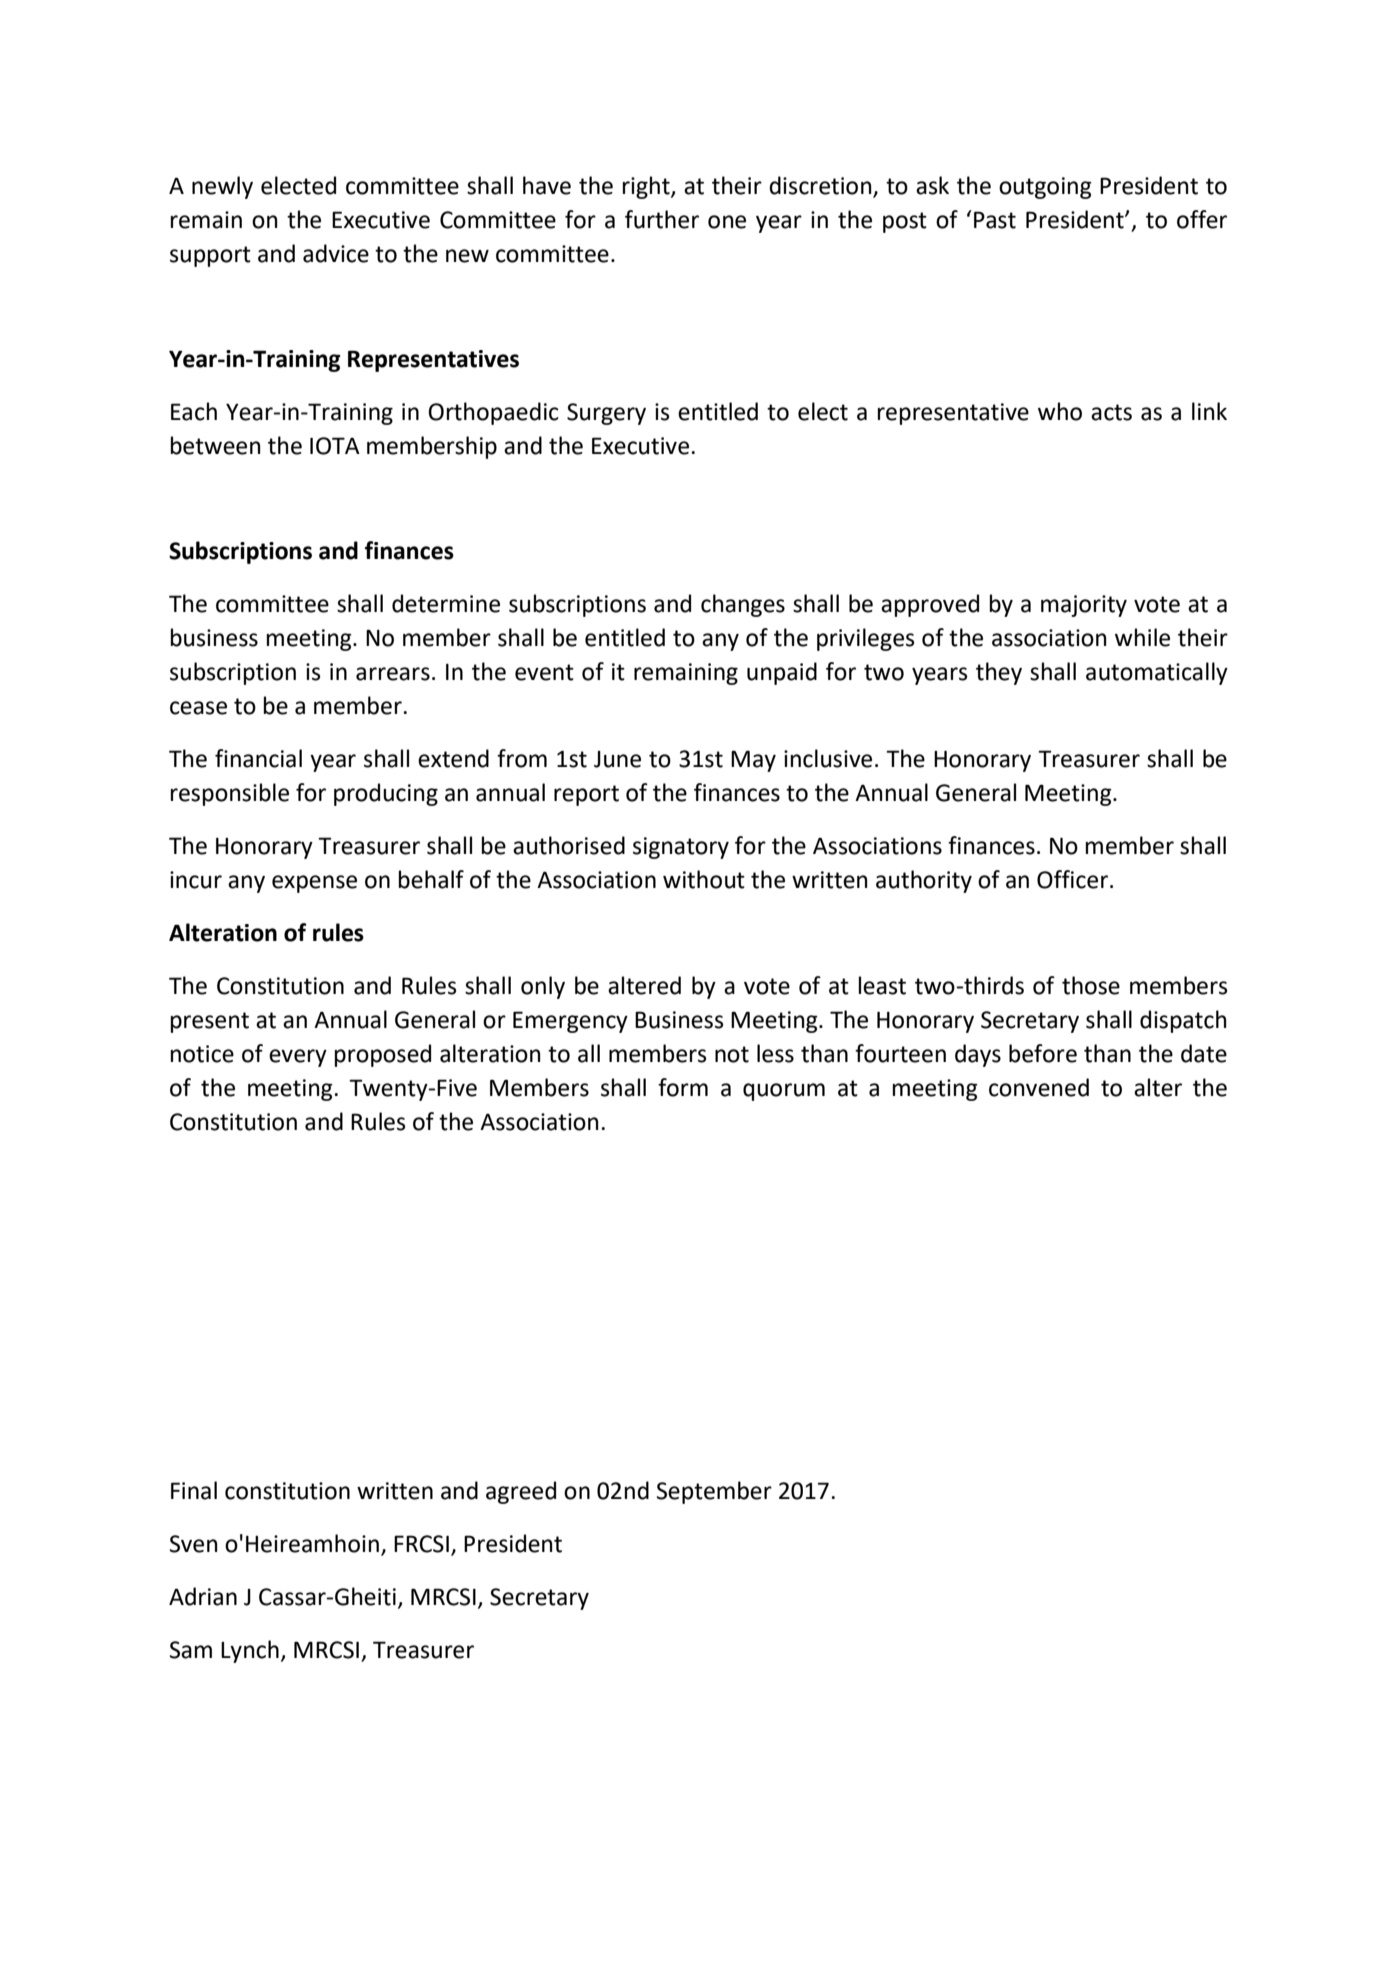 This document has width=1397, height=1976. Describe the element at coordinates (1039, 1087) in the document. I see `convened` at that location.
